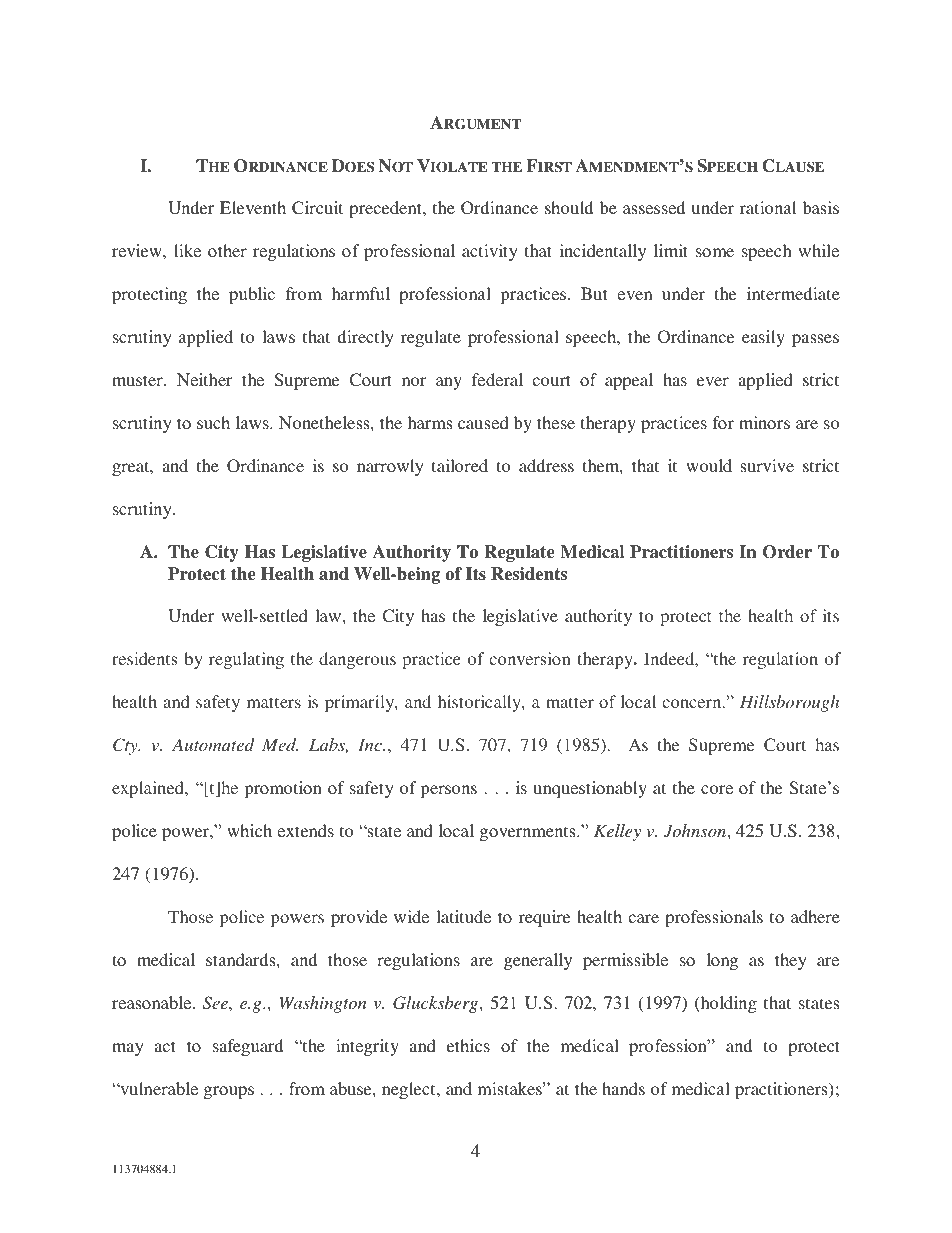 The height and width of the image is (1233, 952). I want to click on regulating, so click(246, 660).
